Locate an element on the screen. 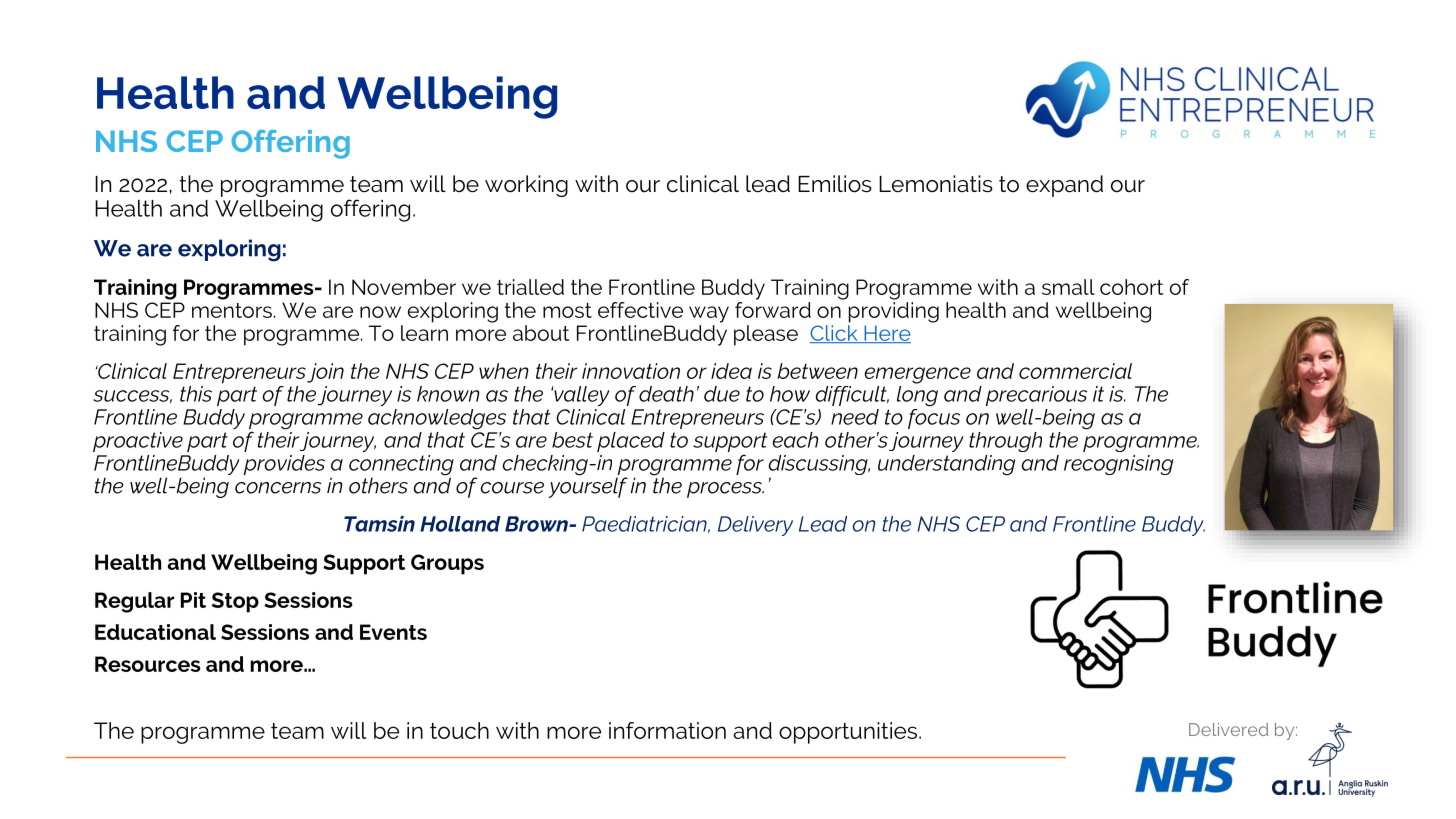  information is located at coordinates (667, 730).
